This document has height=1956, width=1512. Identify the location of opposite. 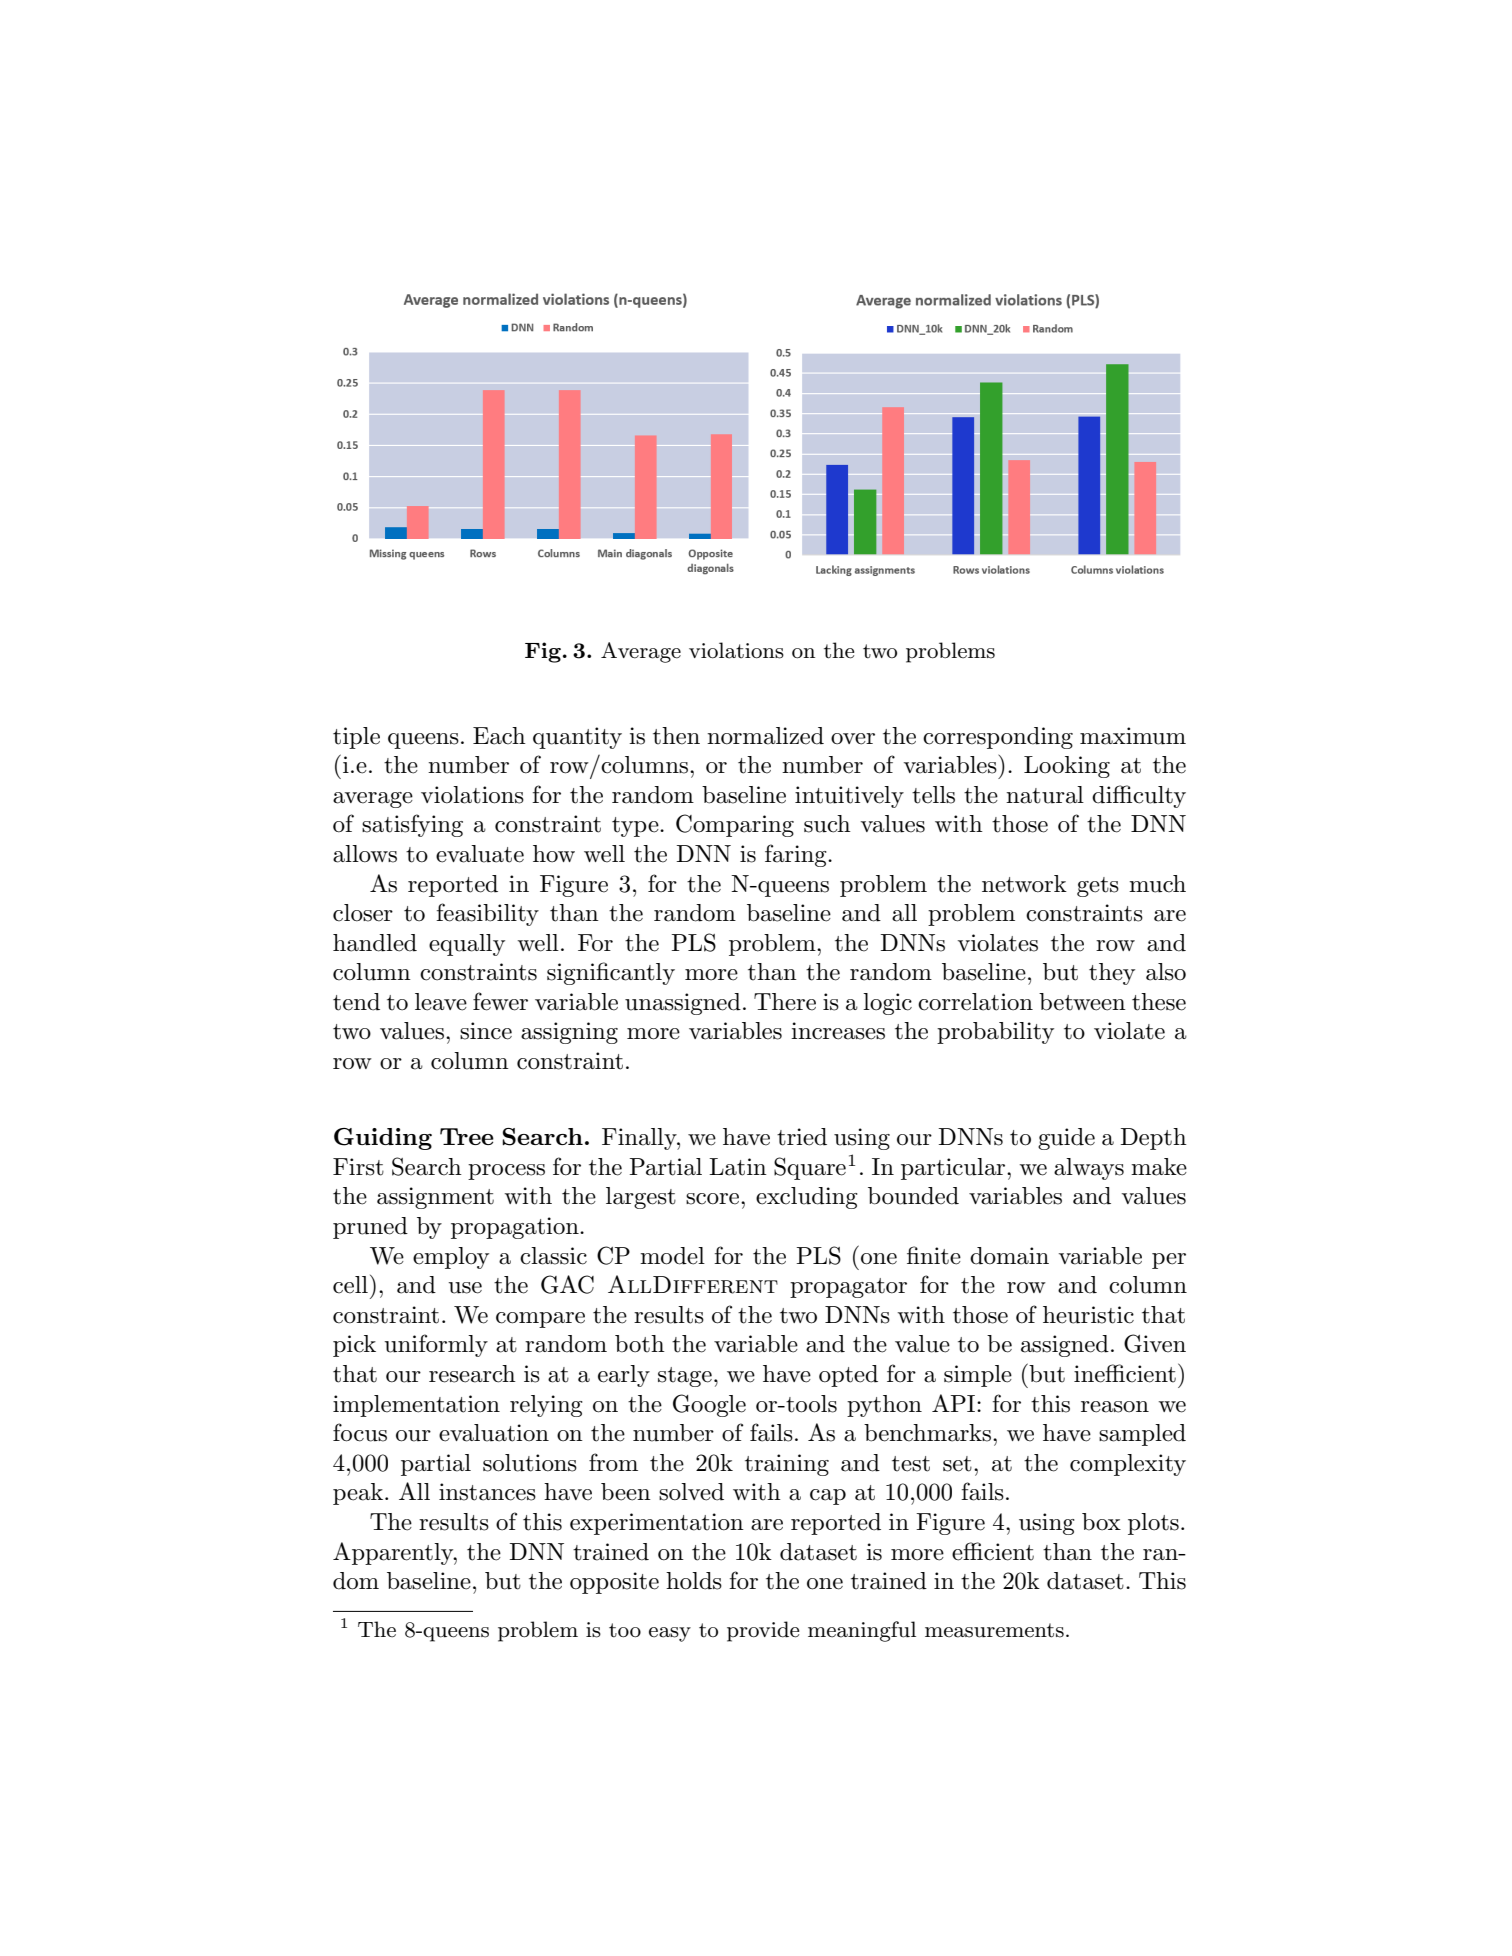
(614, 1583).
